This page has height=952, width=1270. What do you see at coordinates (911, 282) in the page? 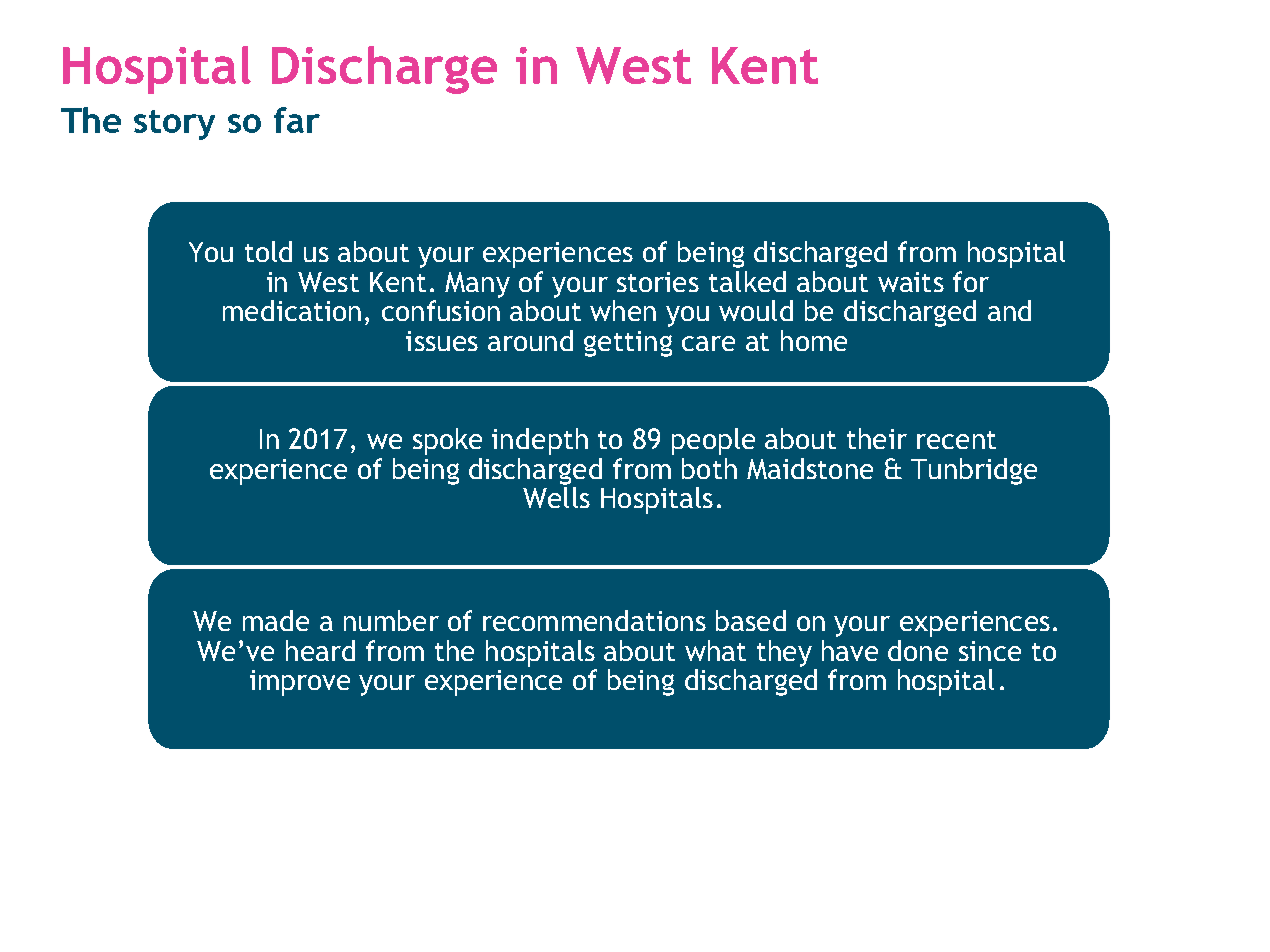
I see `waits` at bounding box center [911, 282].
